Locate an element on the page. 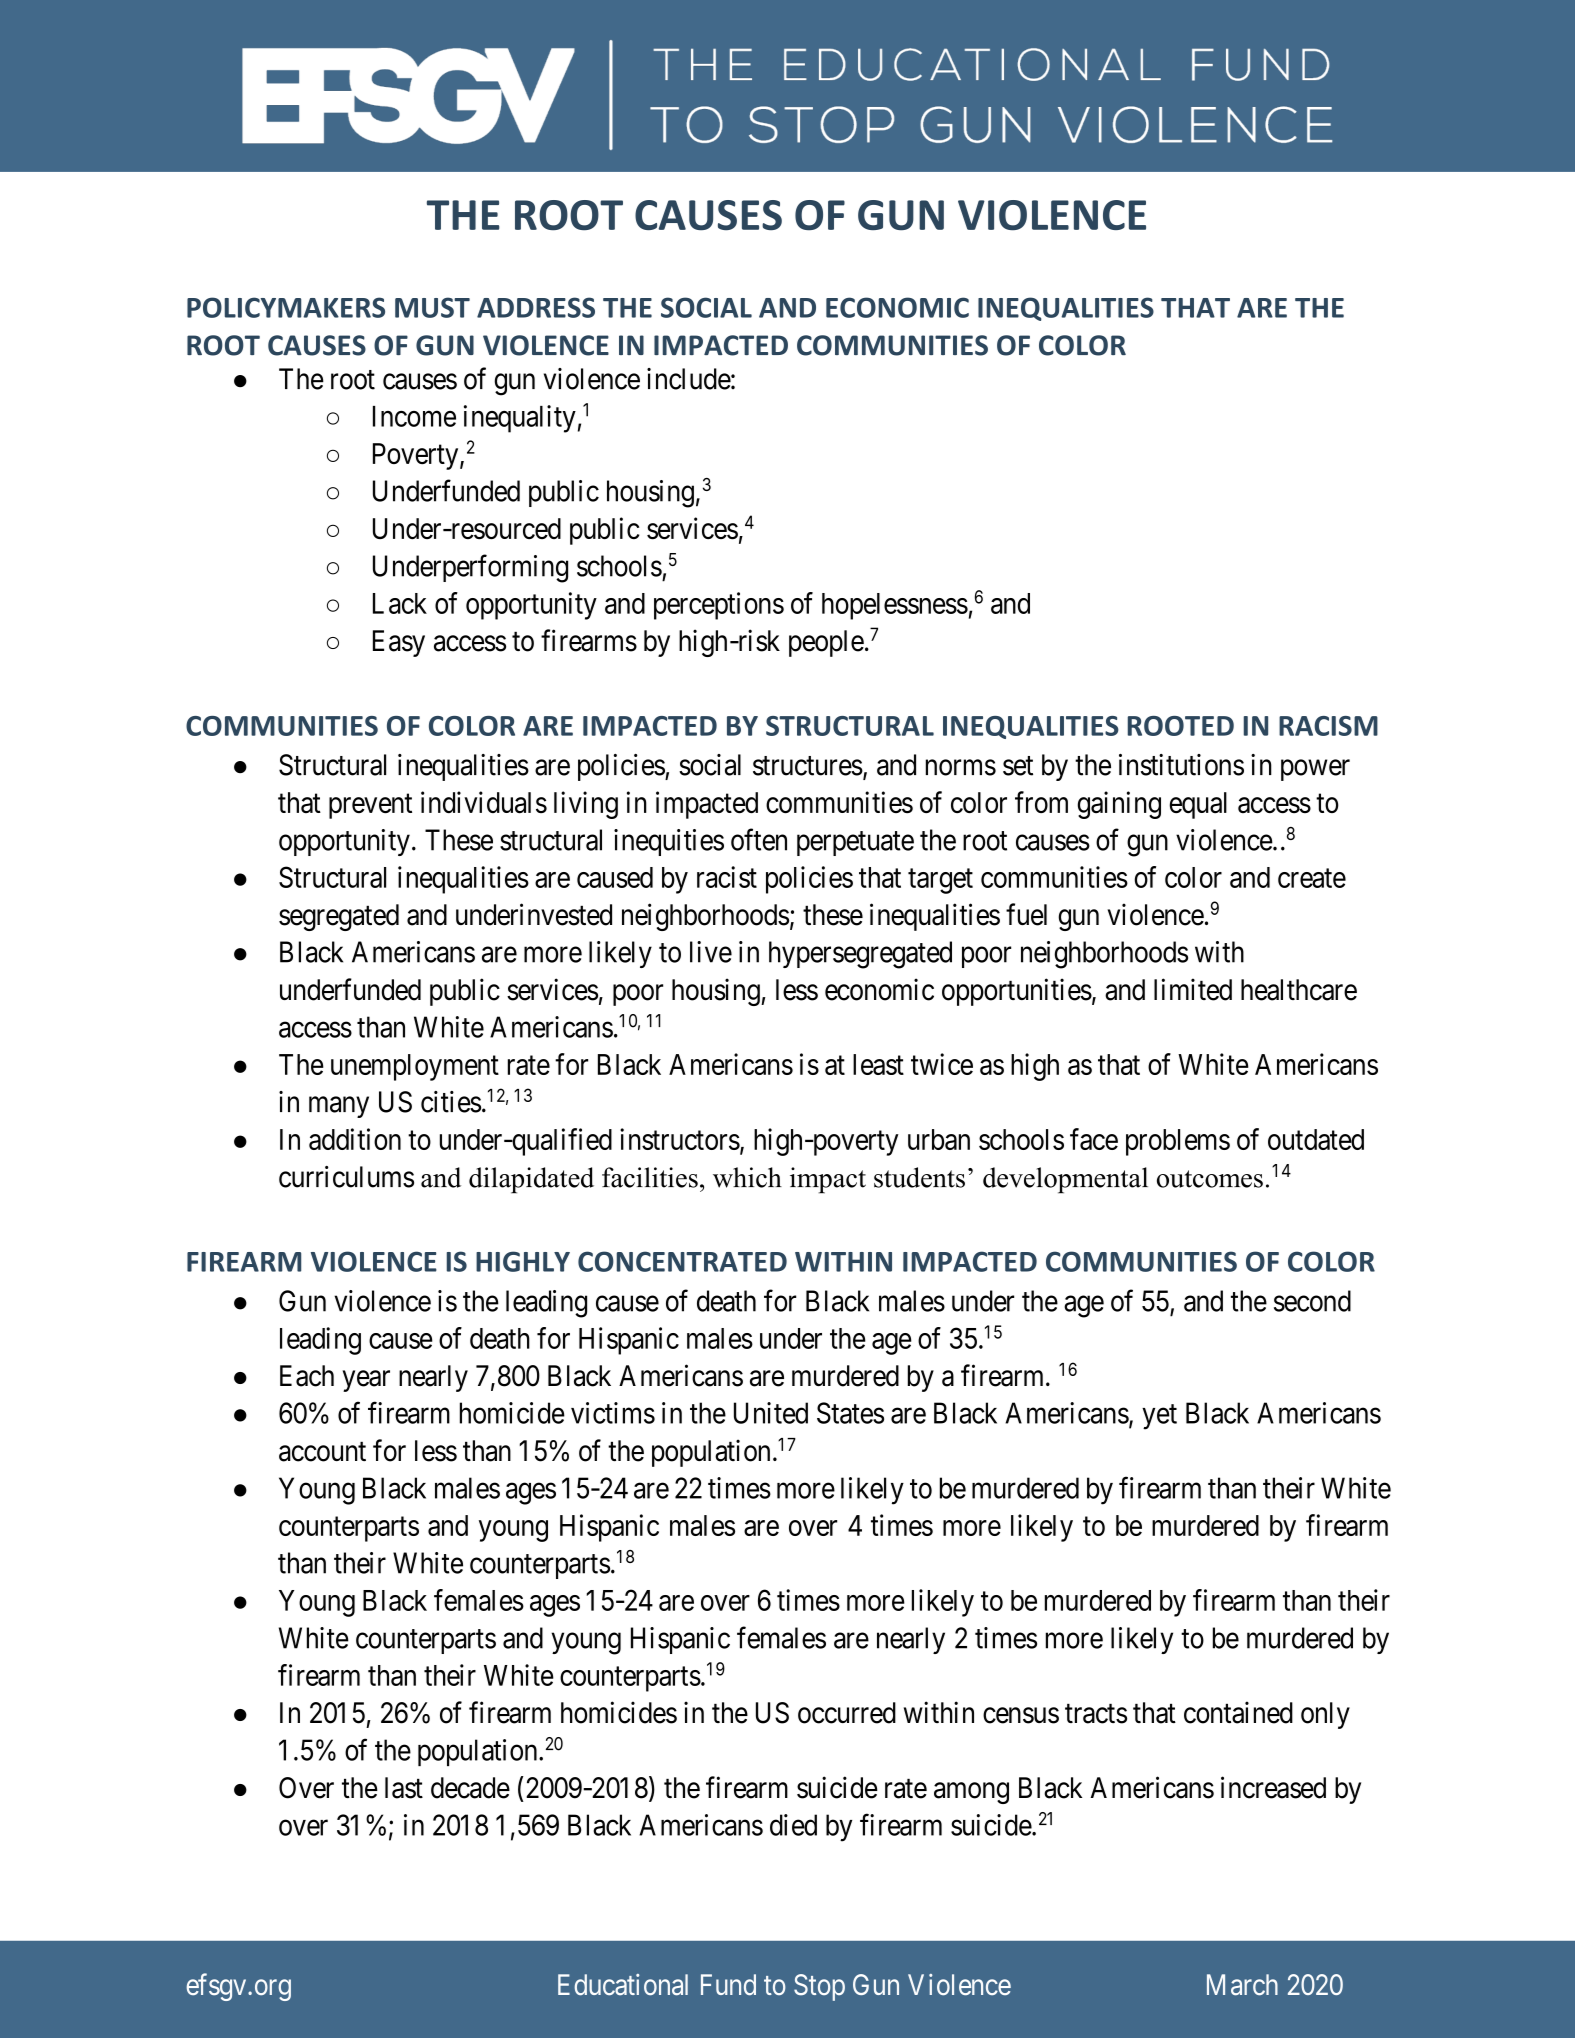 The image size is (1575, 2038). MUST is located at coordinates (432, 307).
